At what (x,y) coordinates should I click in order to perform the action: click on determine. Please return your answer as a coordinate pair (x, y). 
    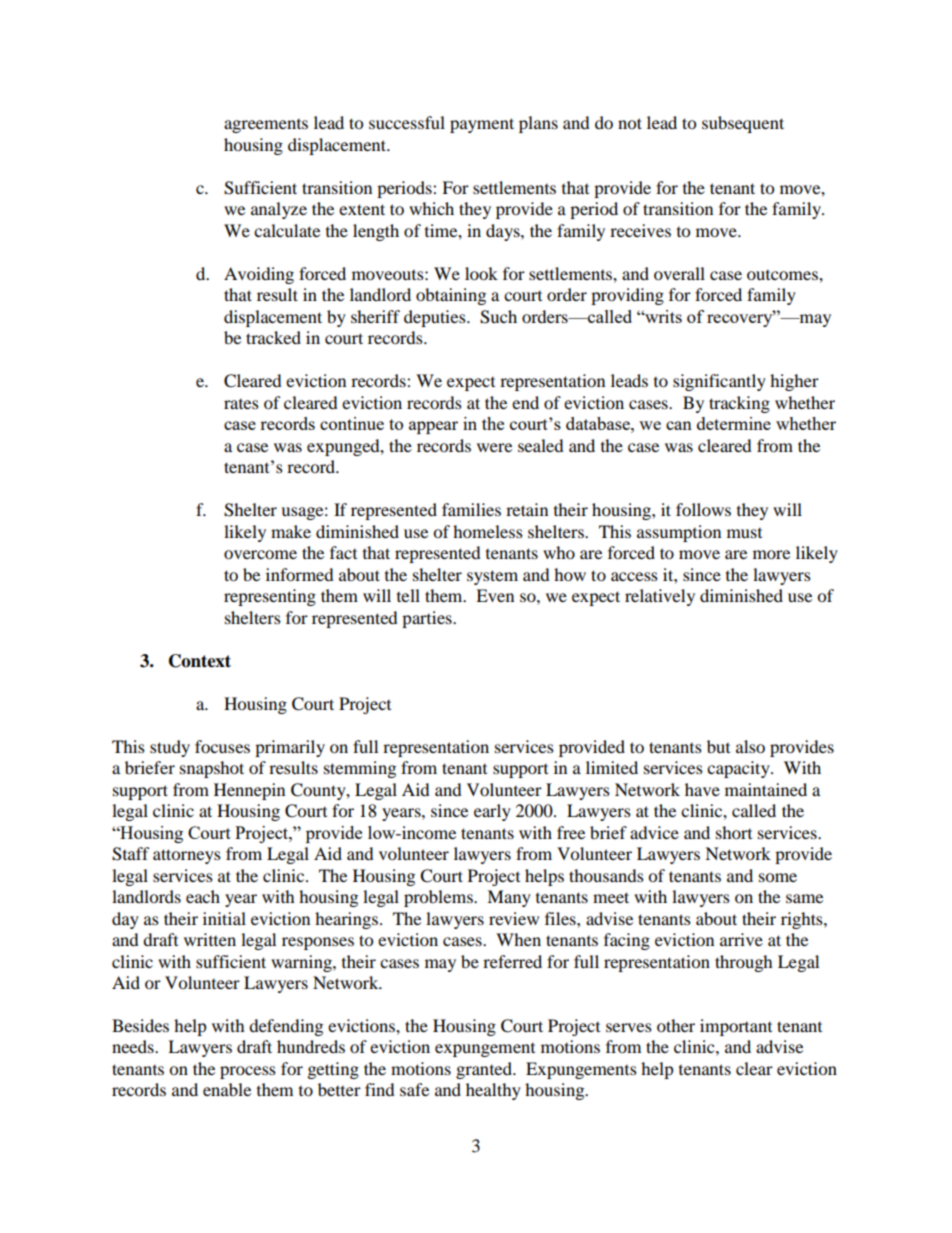
    Looking at the image, I should click on (734, 423).
